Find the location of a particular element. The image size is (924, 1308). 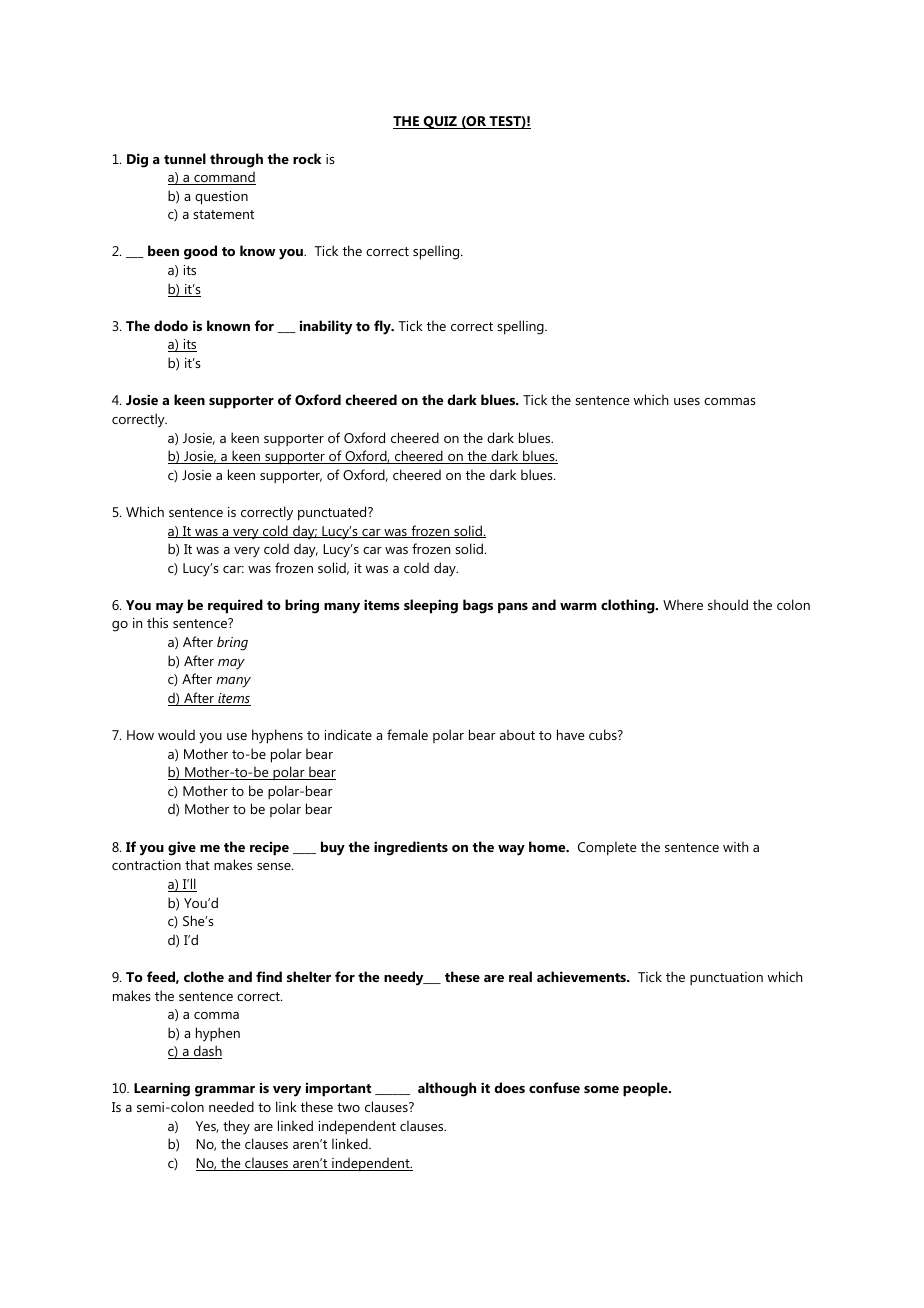

people is located at coordinates (646, 1089).
